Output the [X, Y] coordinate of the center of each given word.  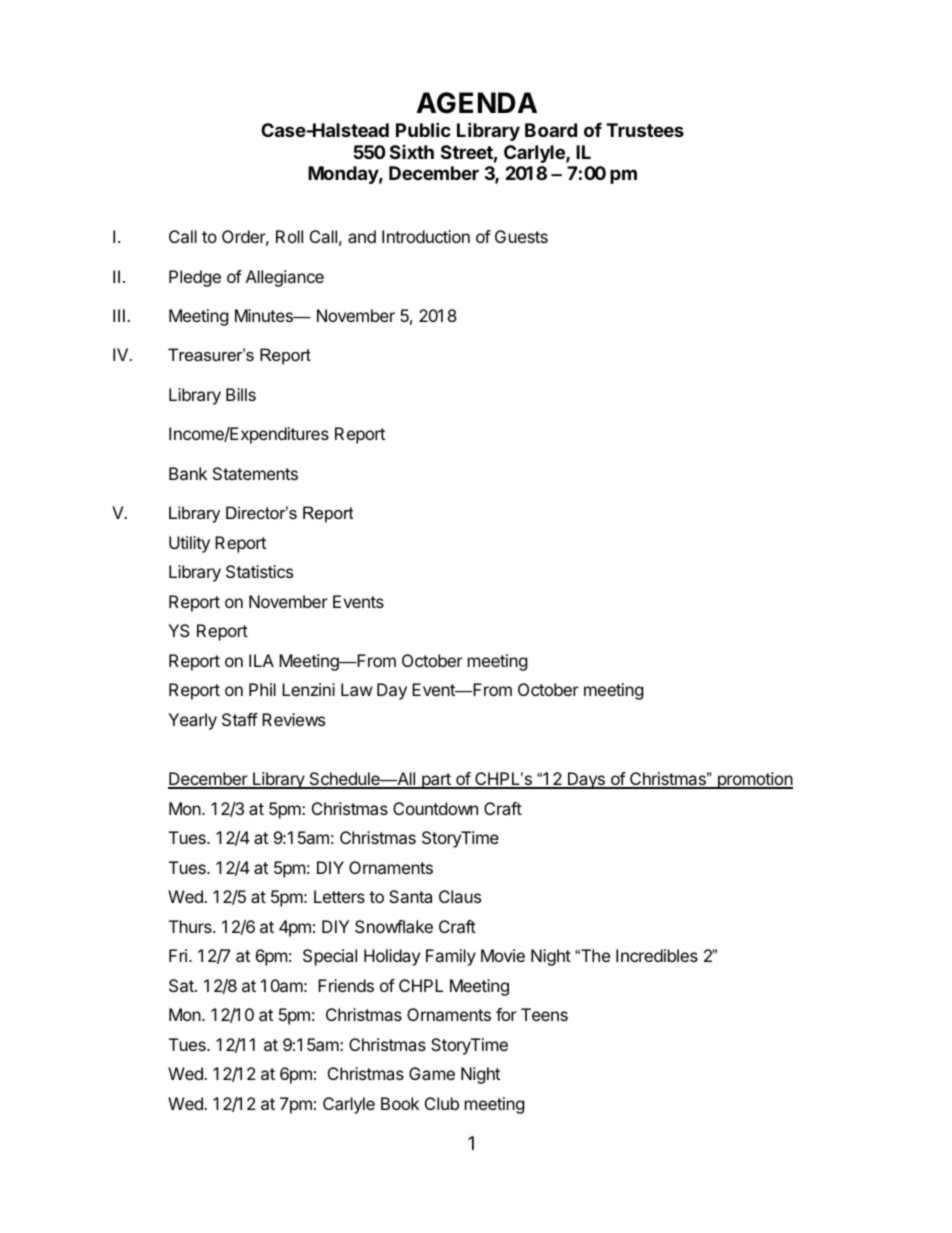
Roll [289, 236]
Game [432, 1073]
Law [357, 689]
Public [423, 129]
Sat [182, 985]
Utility [189, 544]
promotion [754, 780]
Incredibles [657, 955]
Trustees [645, 130]
